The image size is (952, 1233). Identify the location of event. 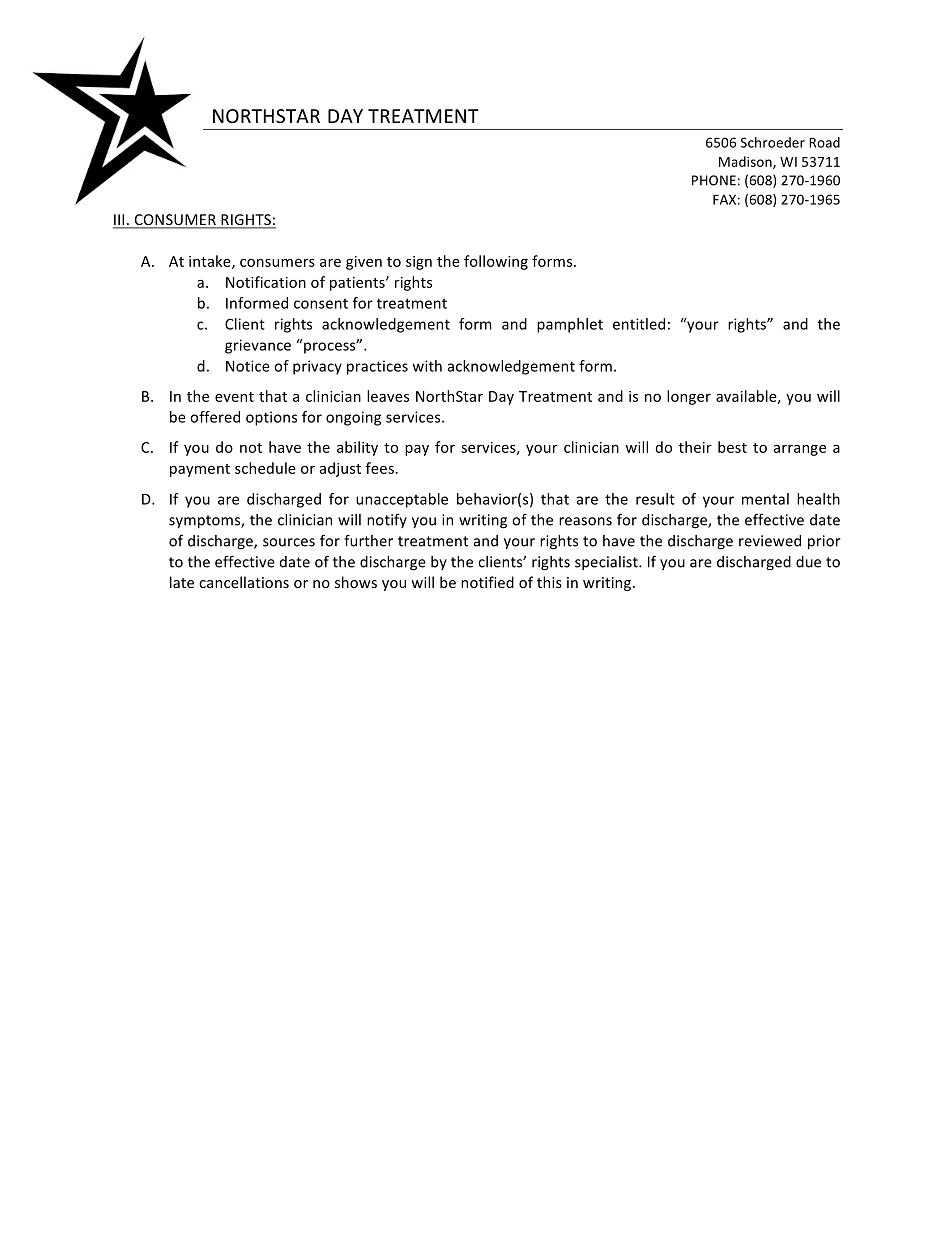
(234, 397).
